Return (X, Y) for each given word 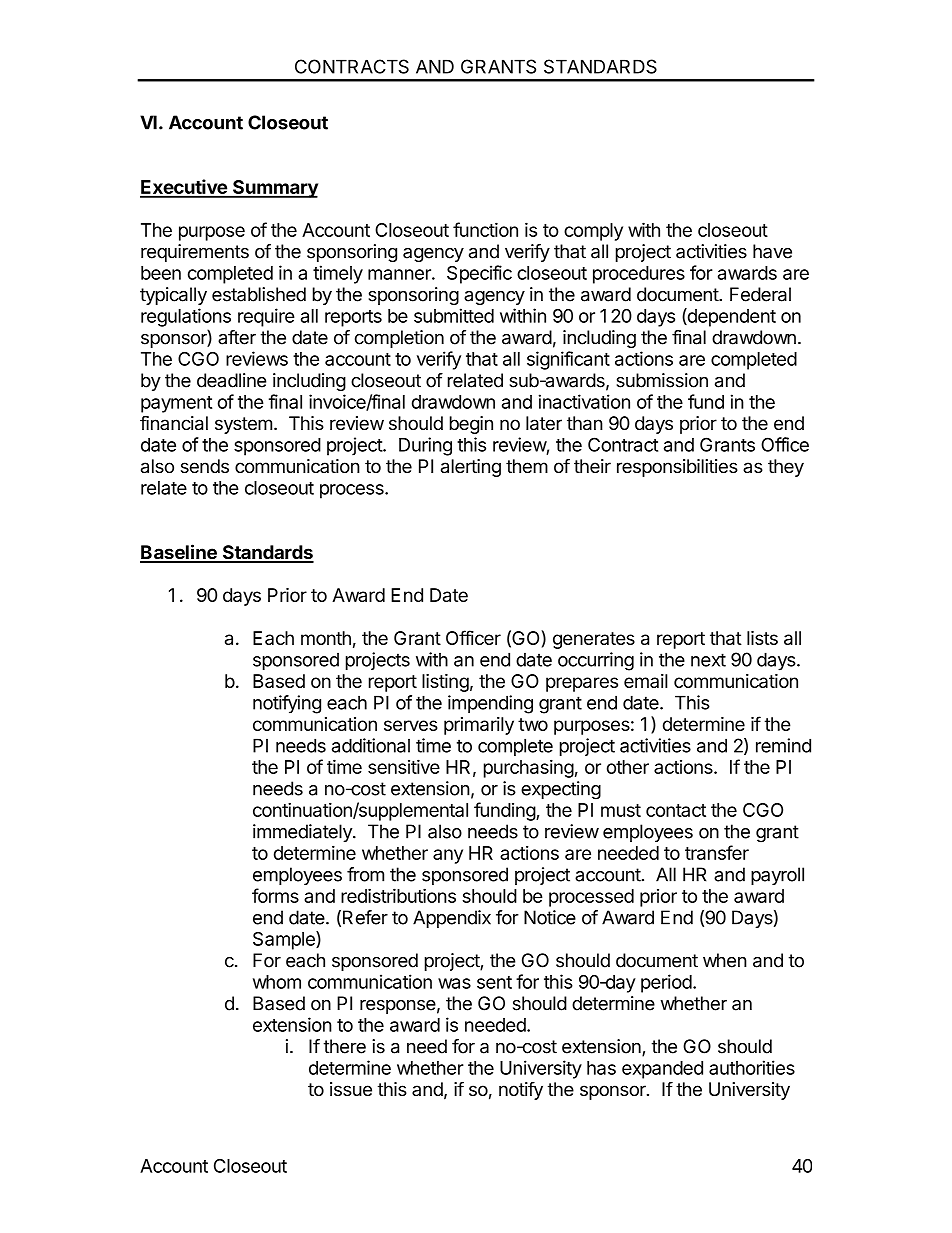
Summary (274, 189)
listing (445, 683)
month (326, 638)
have (772, 251)
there (344, 1046)
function (485, 229)
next (708, 660)
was (454, 983)
